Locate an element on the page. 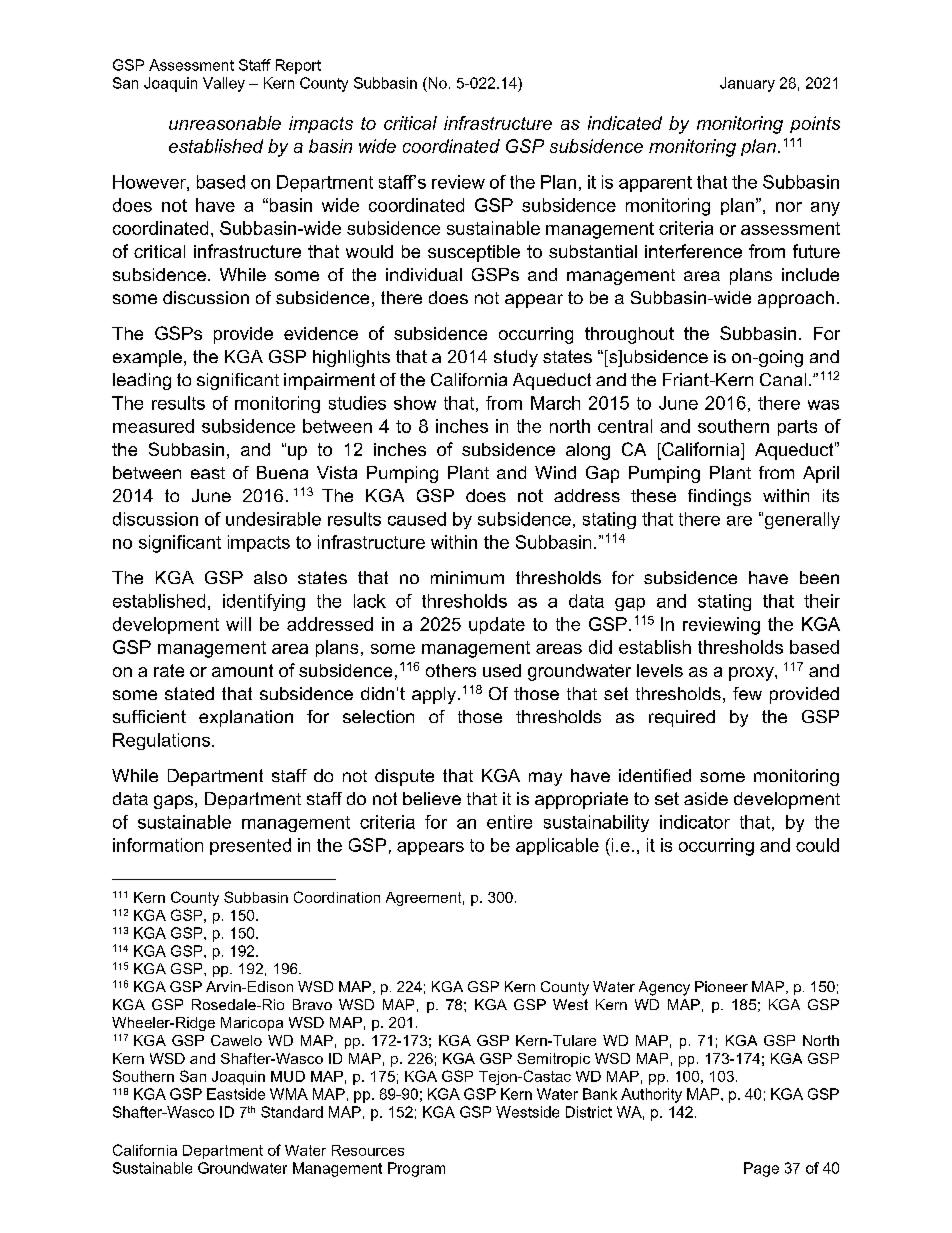 The image size is (952, 1233). approach is located at coordinates (796, 299).
